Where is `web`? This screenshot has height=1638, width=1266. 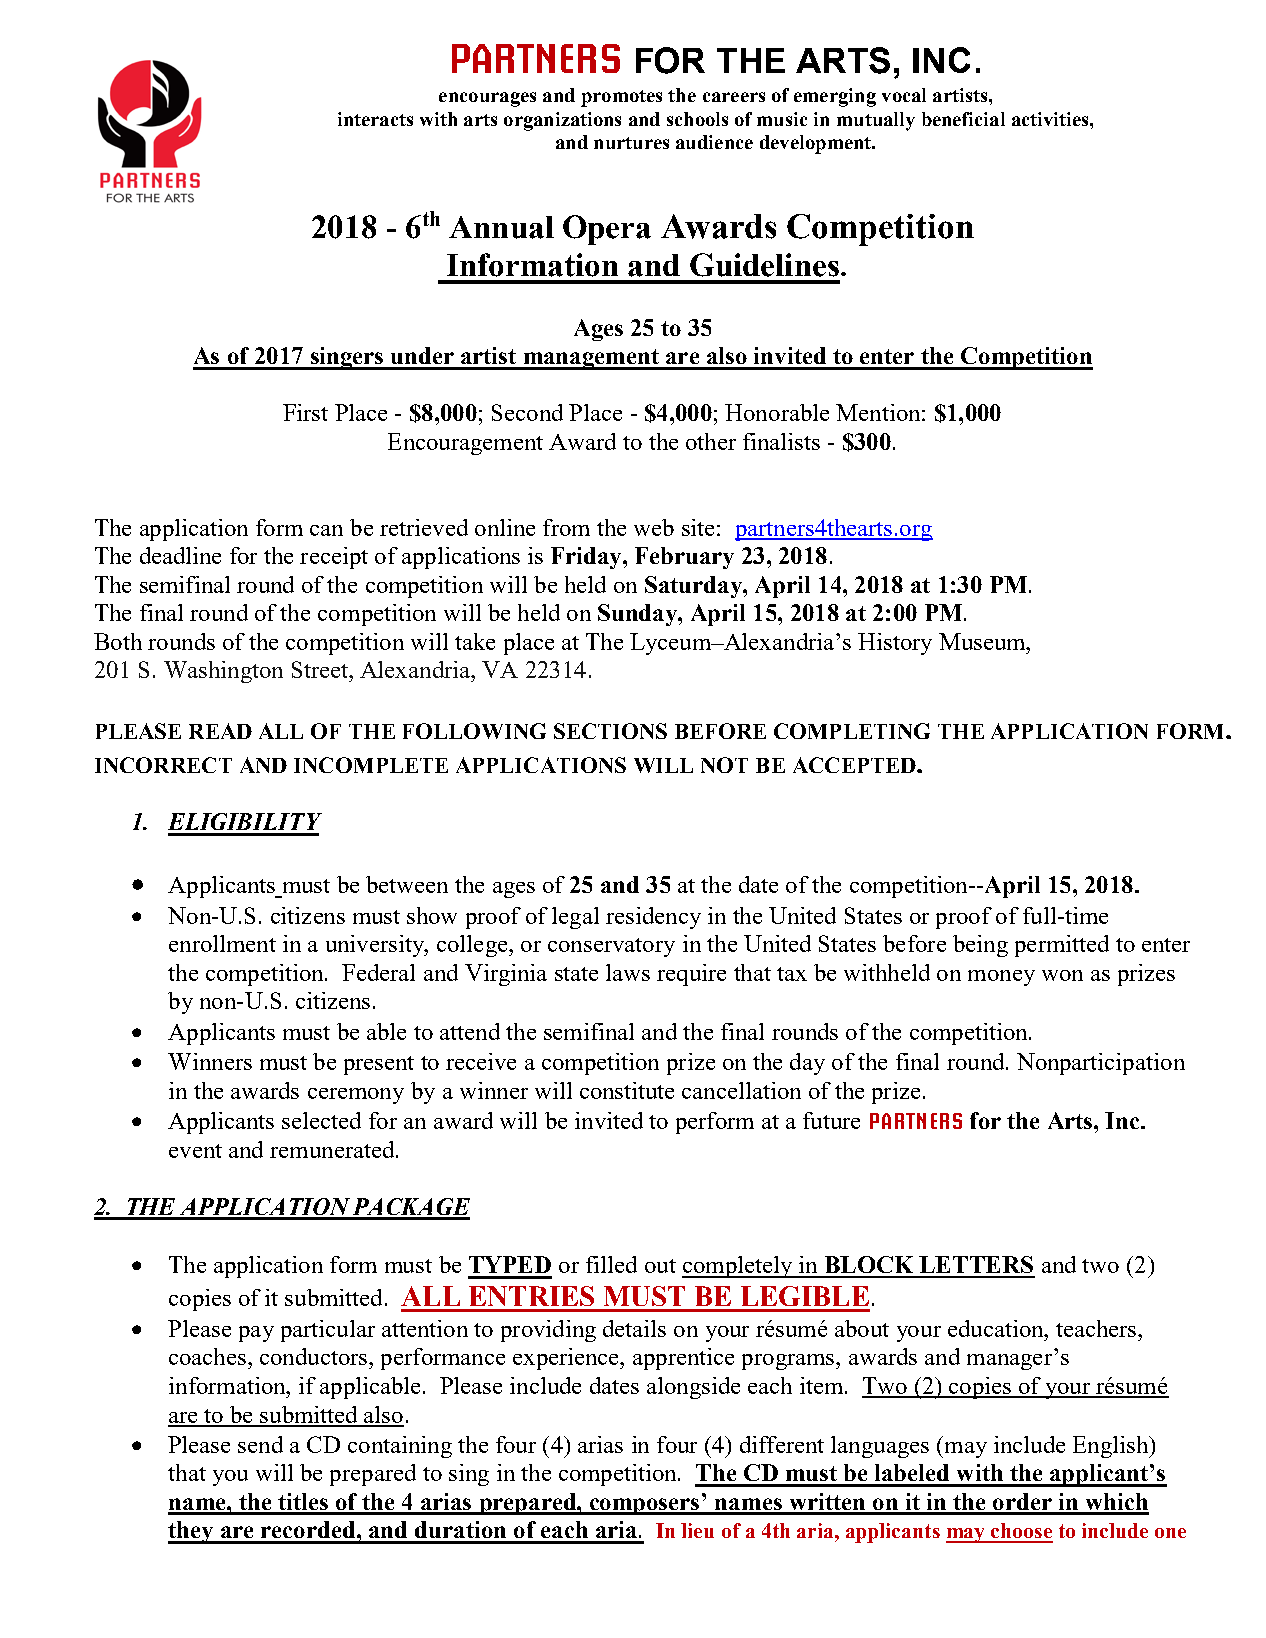 web is located at coordinates (654, 527).
